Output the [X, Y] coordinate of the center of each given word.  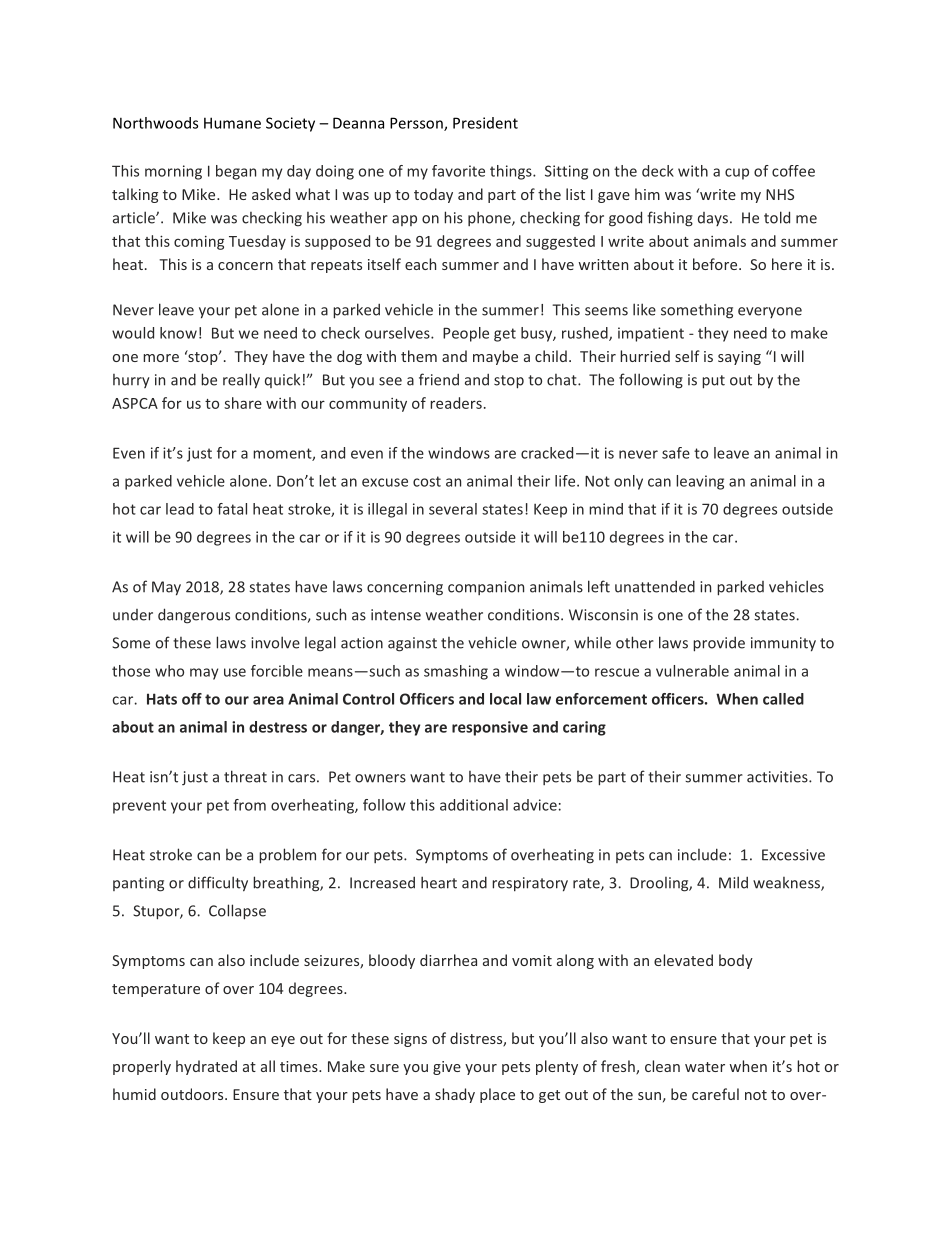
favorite [458, 171]
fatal [232, 509]
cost [427, 481]
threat [245, 776]
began [236, 172]
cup [737, 174]
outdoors [193, 1094]
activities [778, 777]
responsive [490, 728]
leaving [700, 482]
